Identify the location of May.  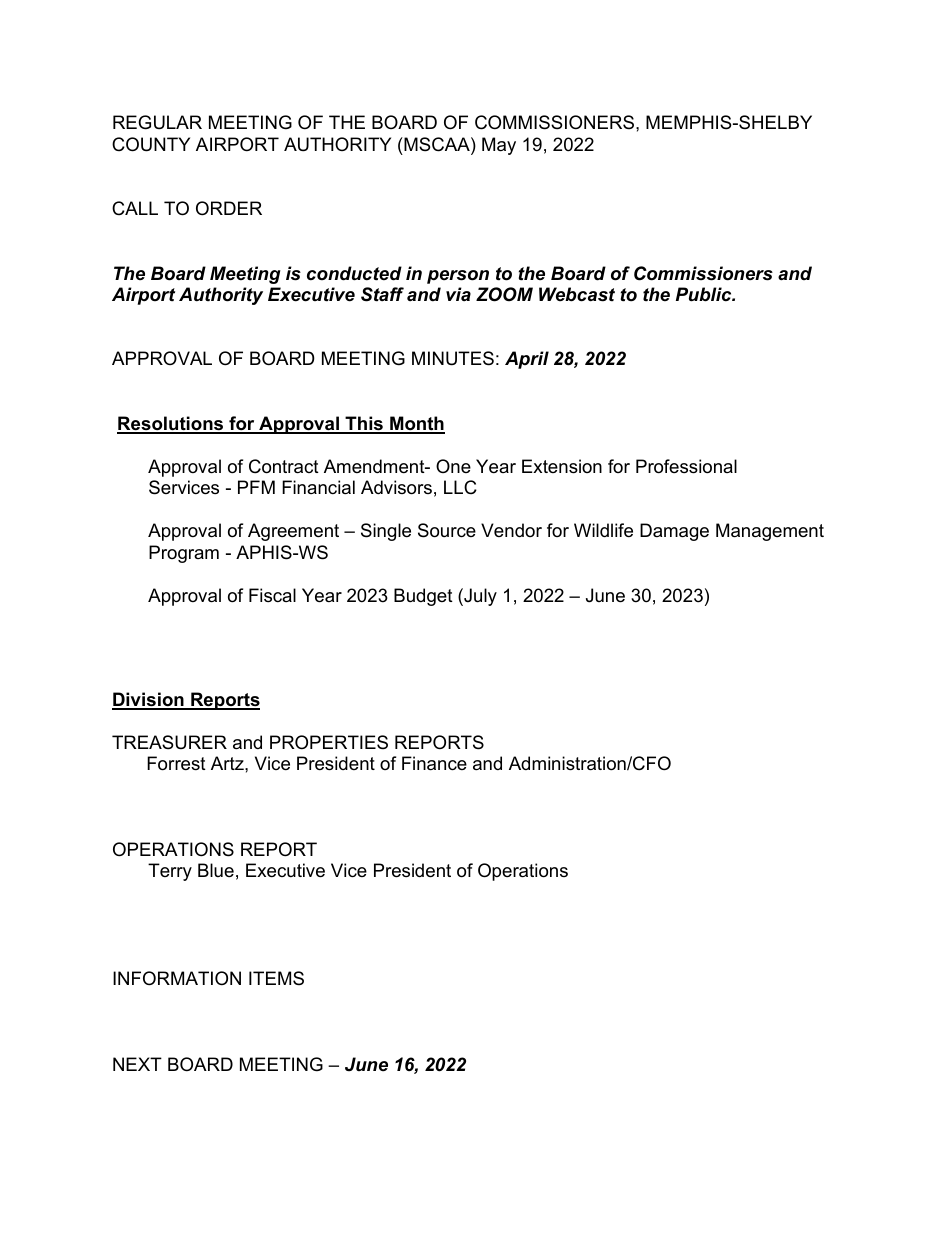
(499, 146).
